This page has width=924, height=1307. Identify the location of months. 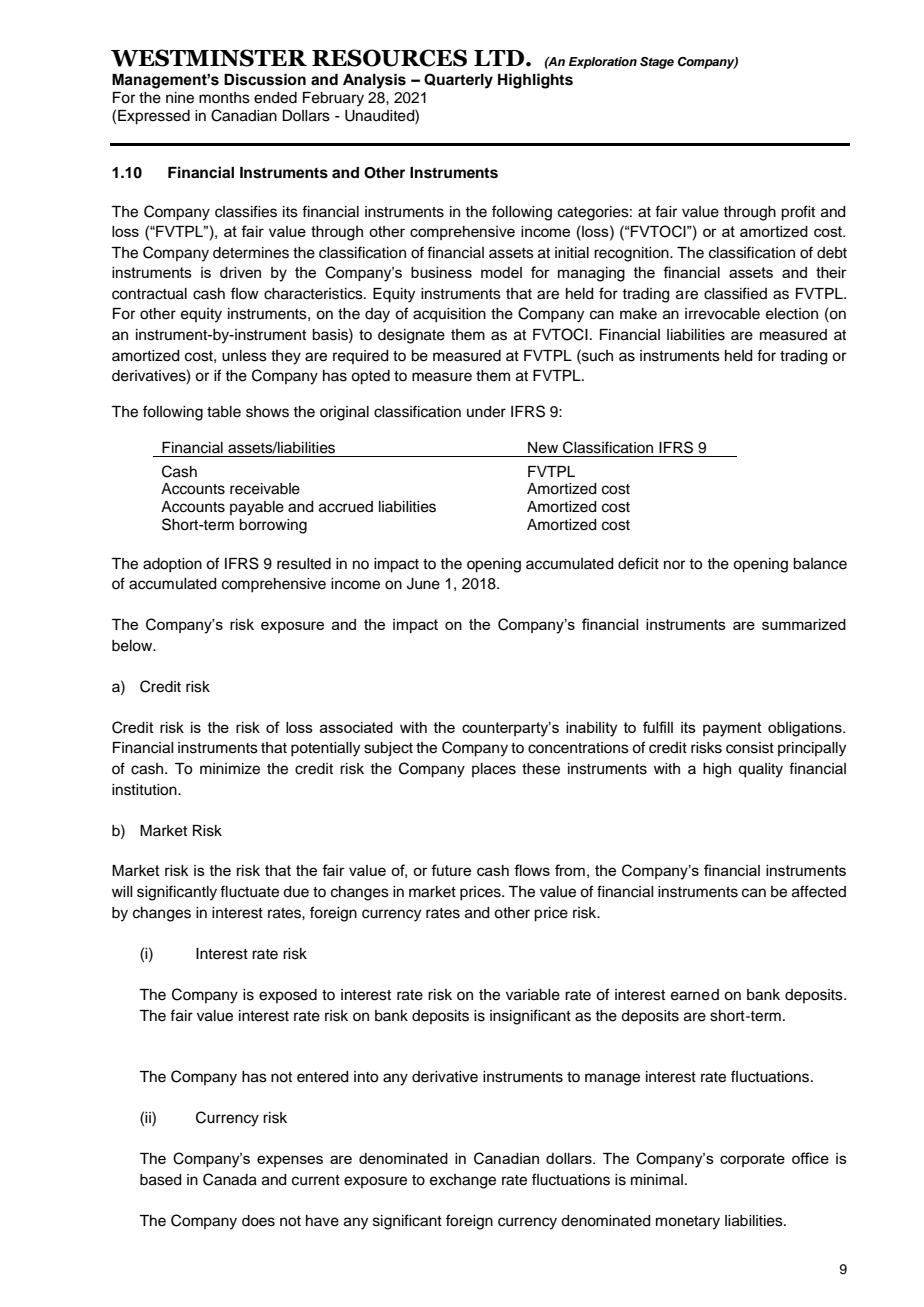
(224, 98).
